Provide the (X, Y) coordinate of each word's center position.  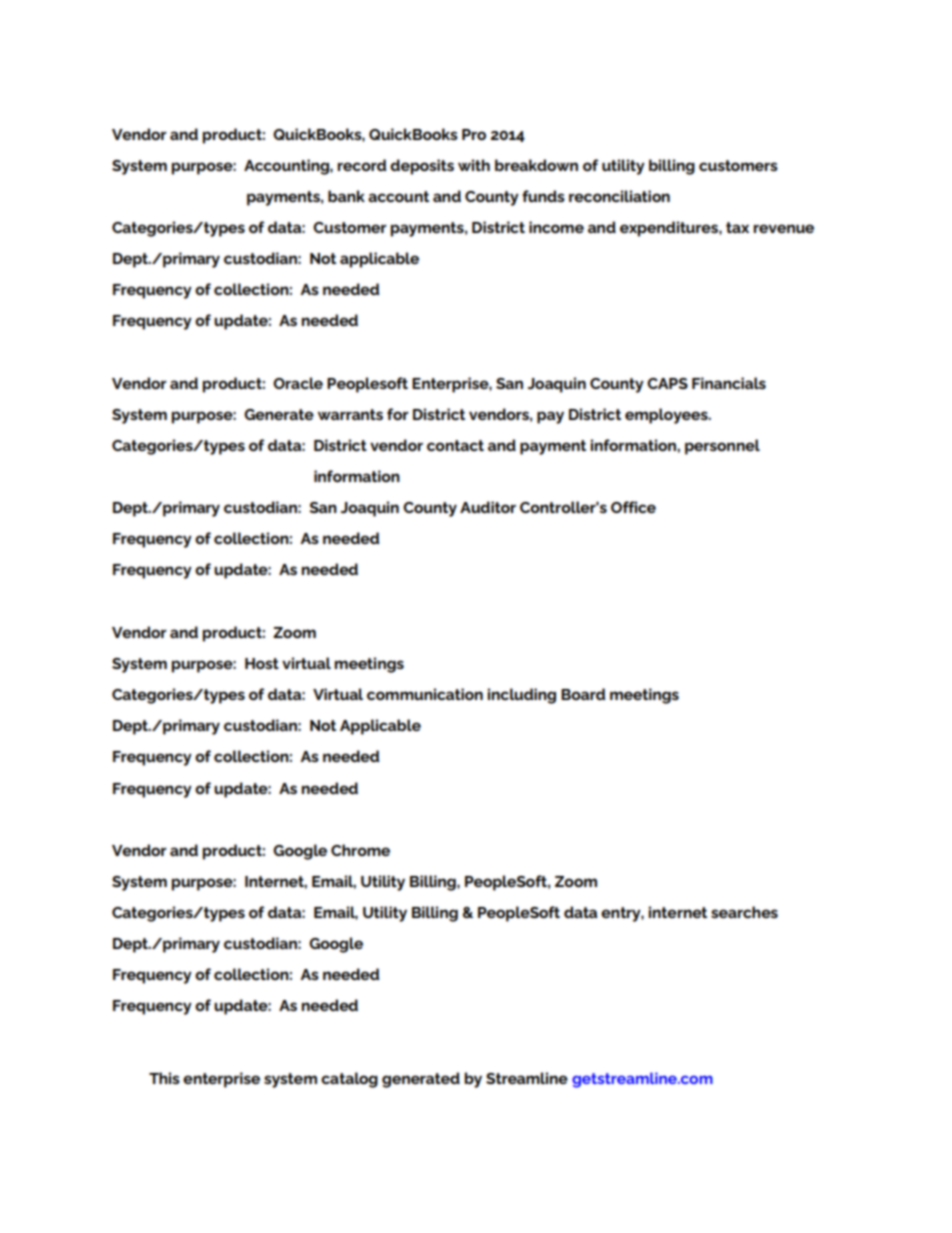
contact (455, 445)
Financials (729, 383)
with (474, 165)
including (522, 696)
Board (583, 694)
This (164, 1078)
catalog (349, 1080)
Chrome (360, 850)
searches (744, 912)
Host (262, 663)
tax (737, 227)
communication (425, 694)
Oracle (298, 383)
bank (346, 196)
